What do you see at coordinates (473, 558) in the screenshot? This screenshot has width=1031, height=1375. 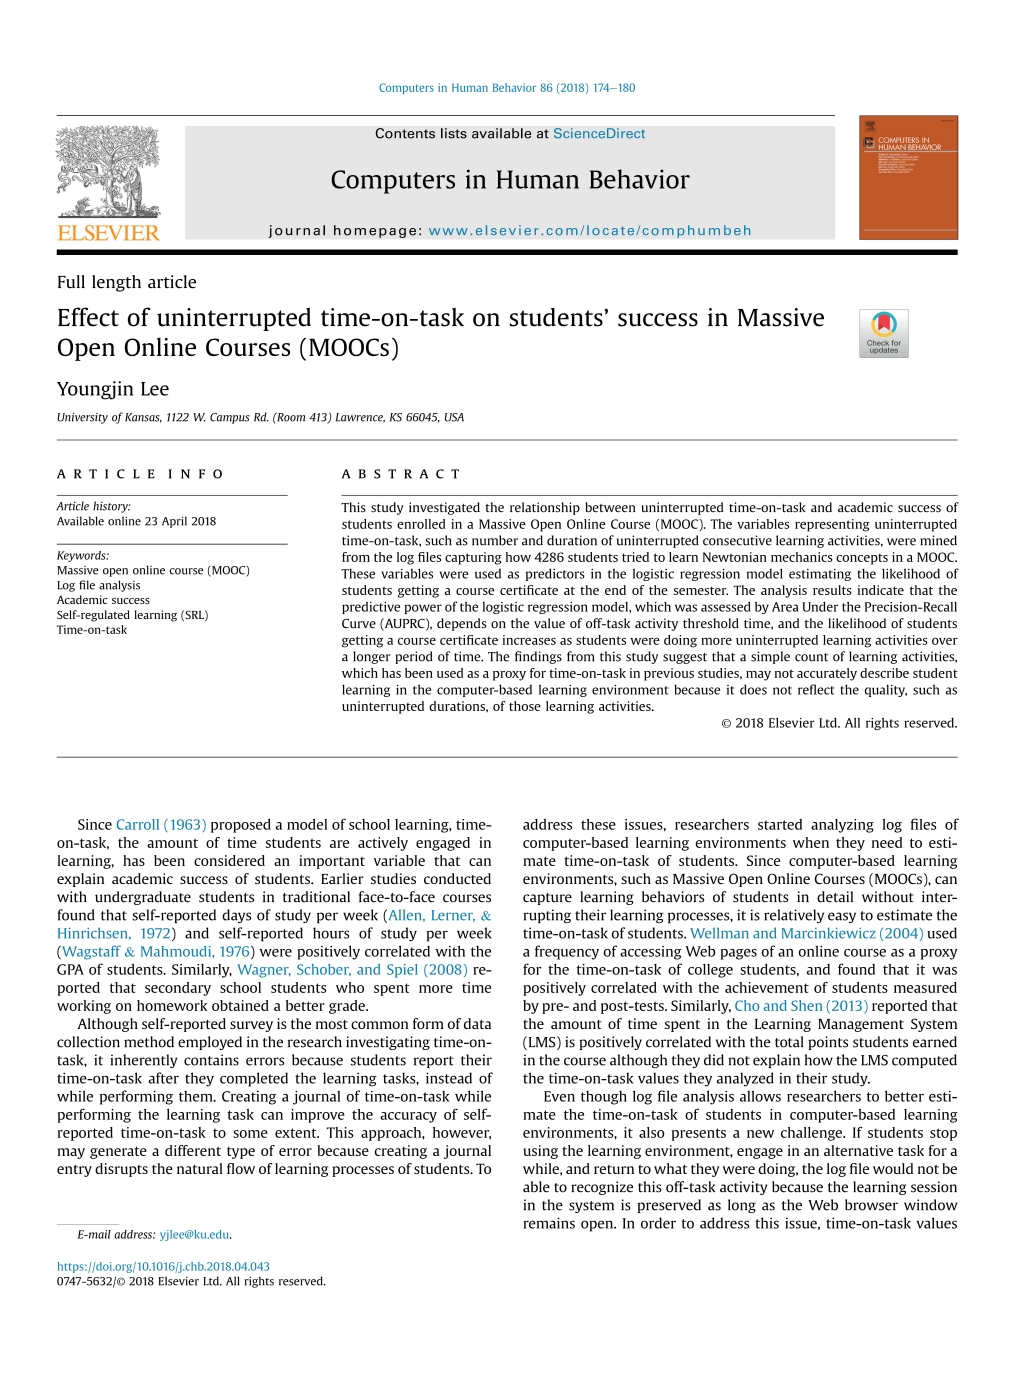 I see `capturing` at bounding box center [473, 558].
